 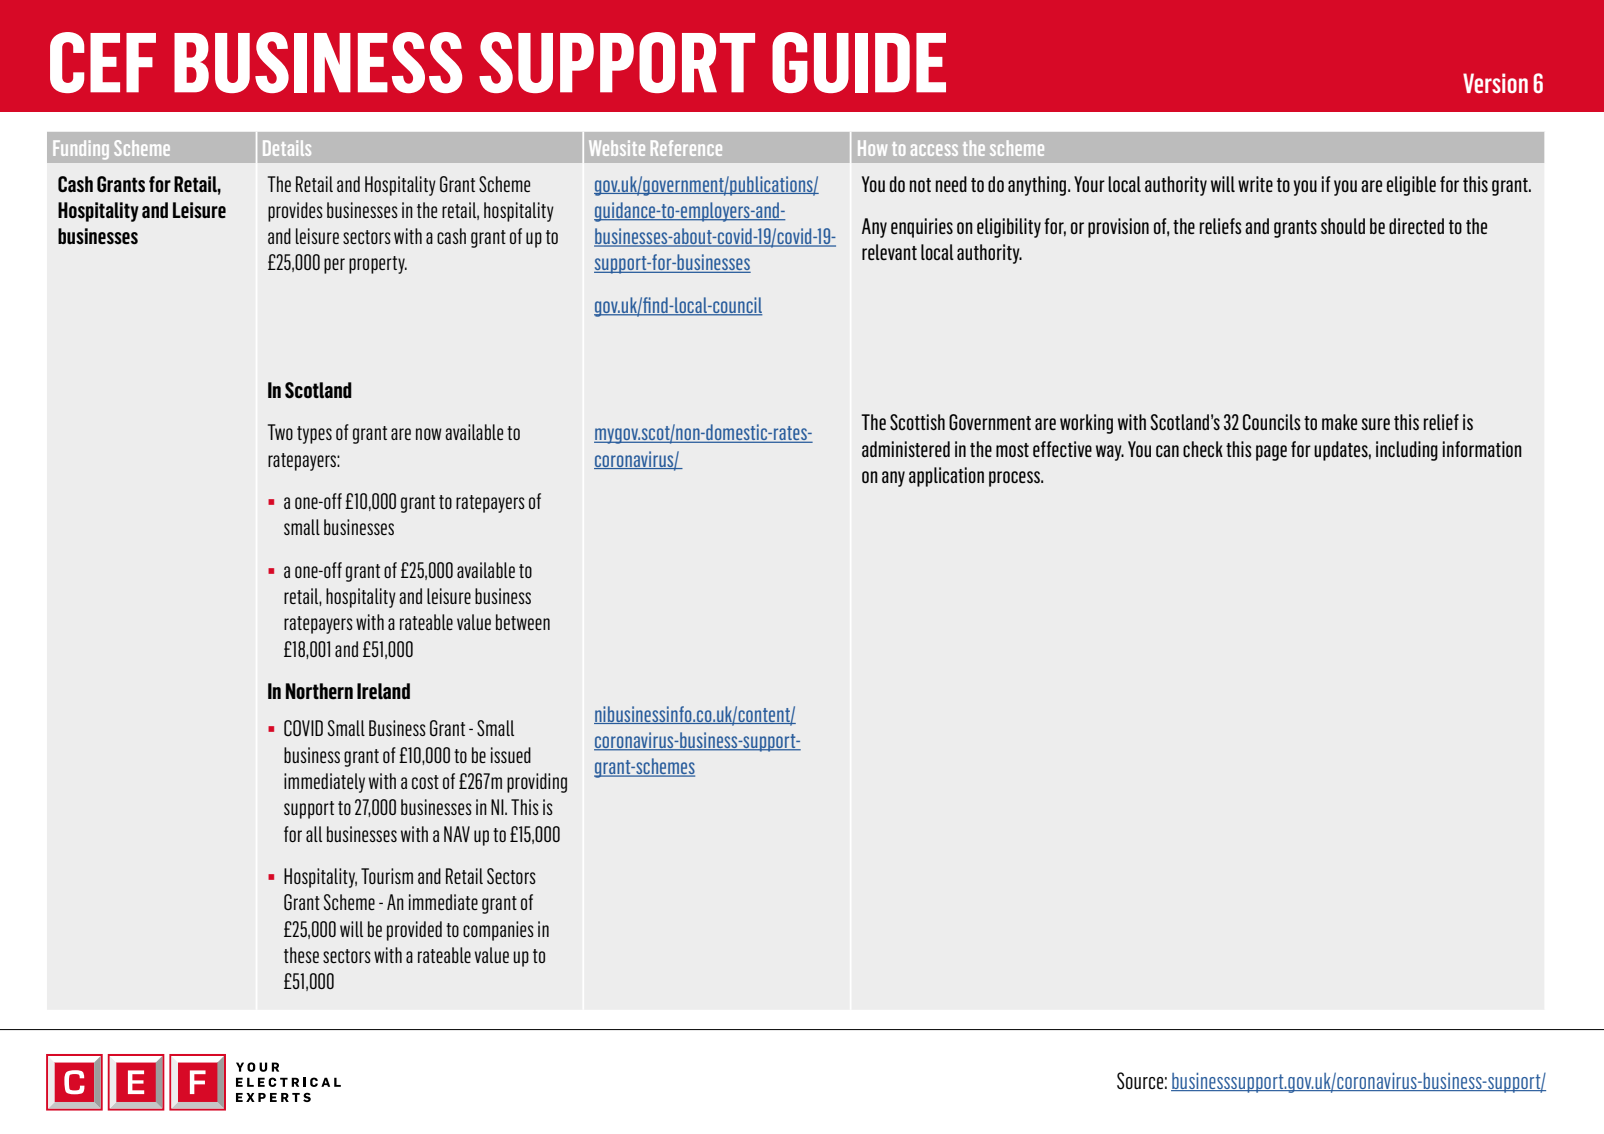 I want to click on these, so click(x=301, y=955).
